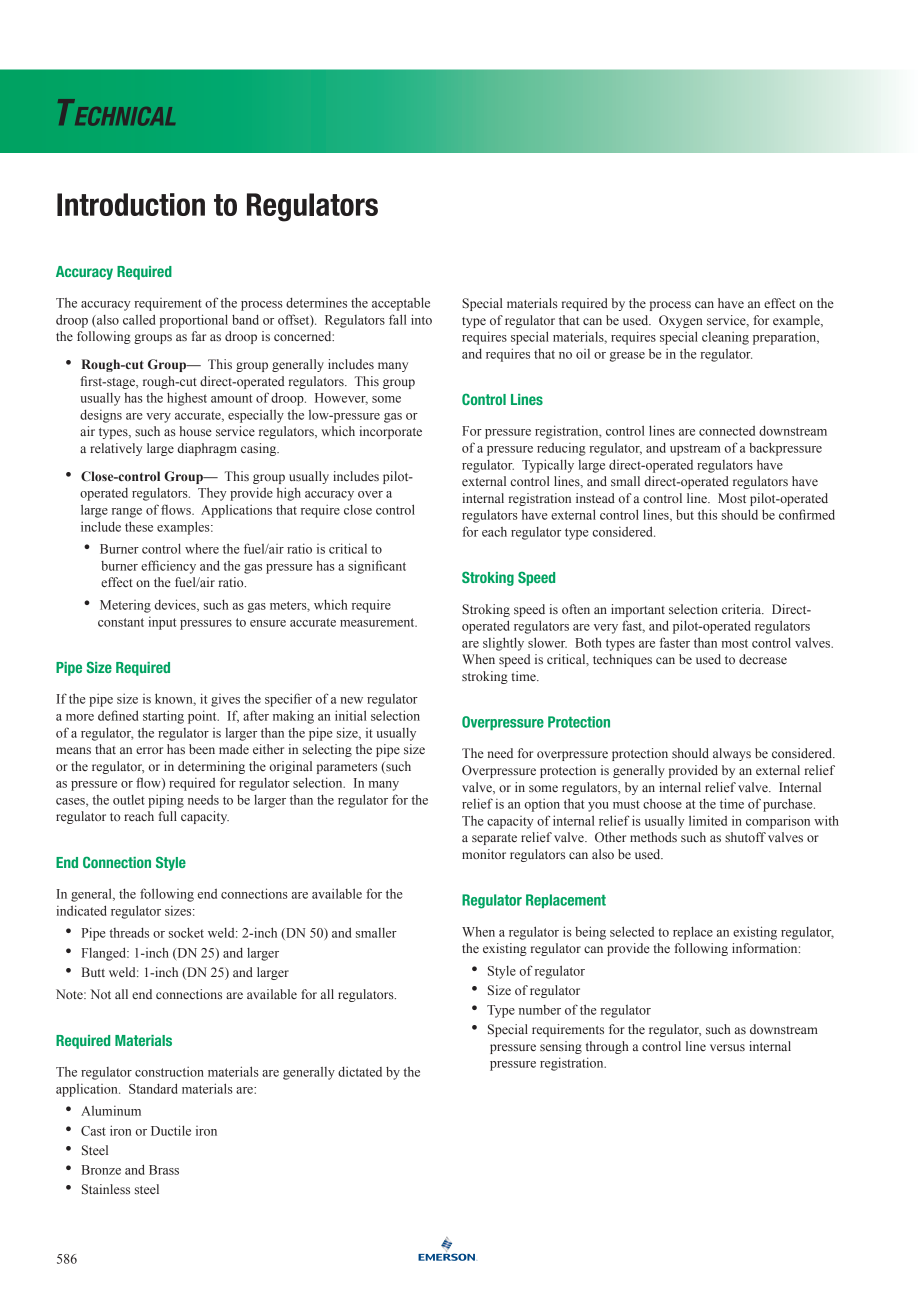 The height and width of the image is (1308, 924). I want to click on diaphragm, so click(207, 449).
